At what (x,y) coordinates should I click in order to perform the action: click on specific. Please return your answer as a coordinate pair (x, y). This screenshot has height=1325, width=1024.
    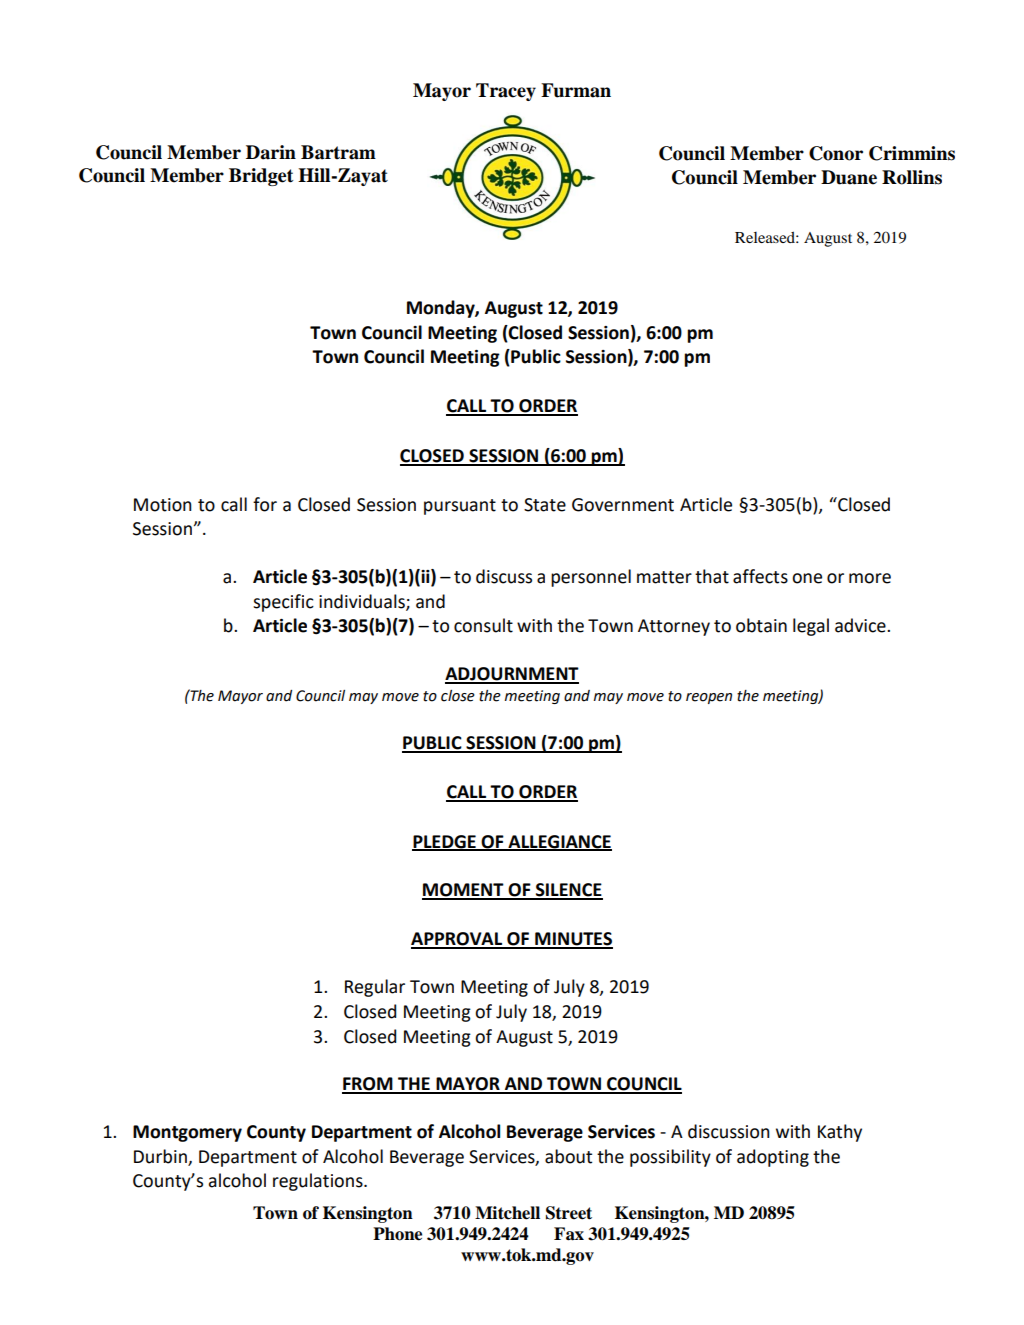
    Looking at the image, I should click on (283, 603).
